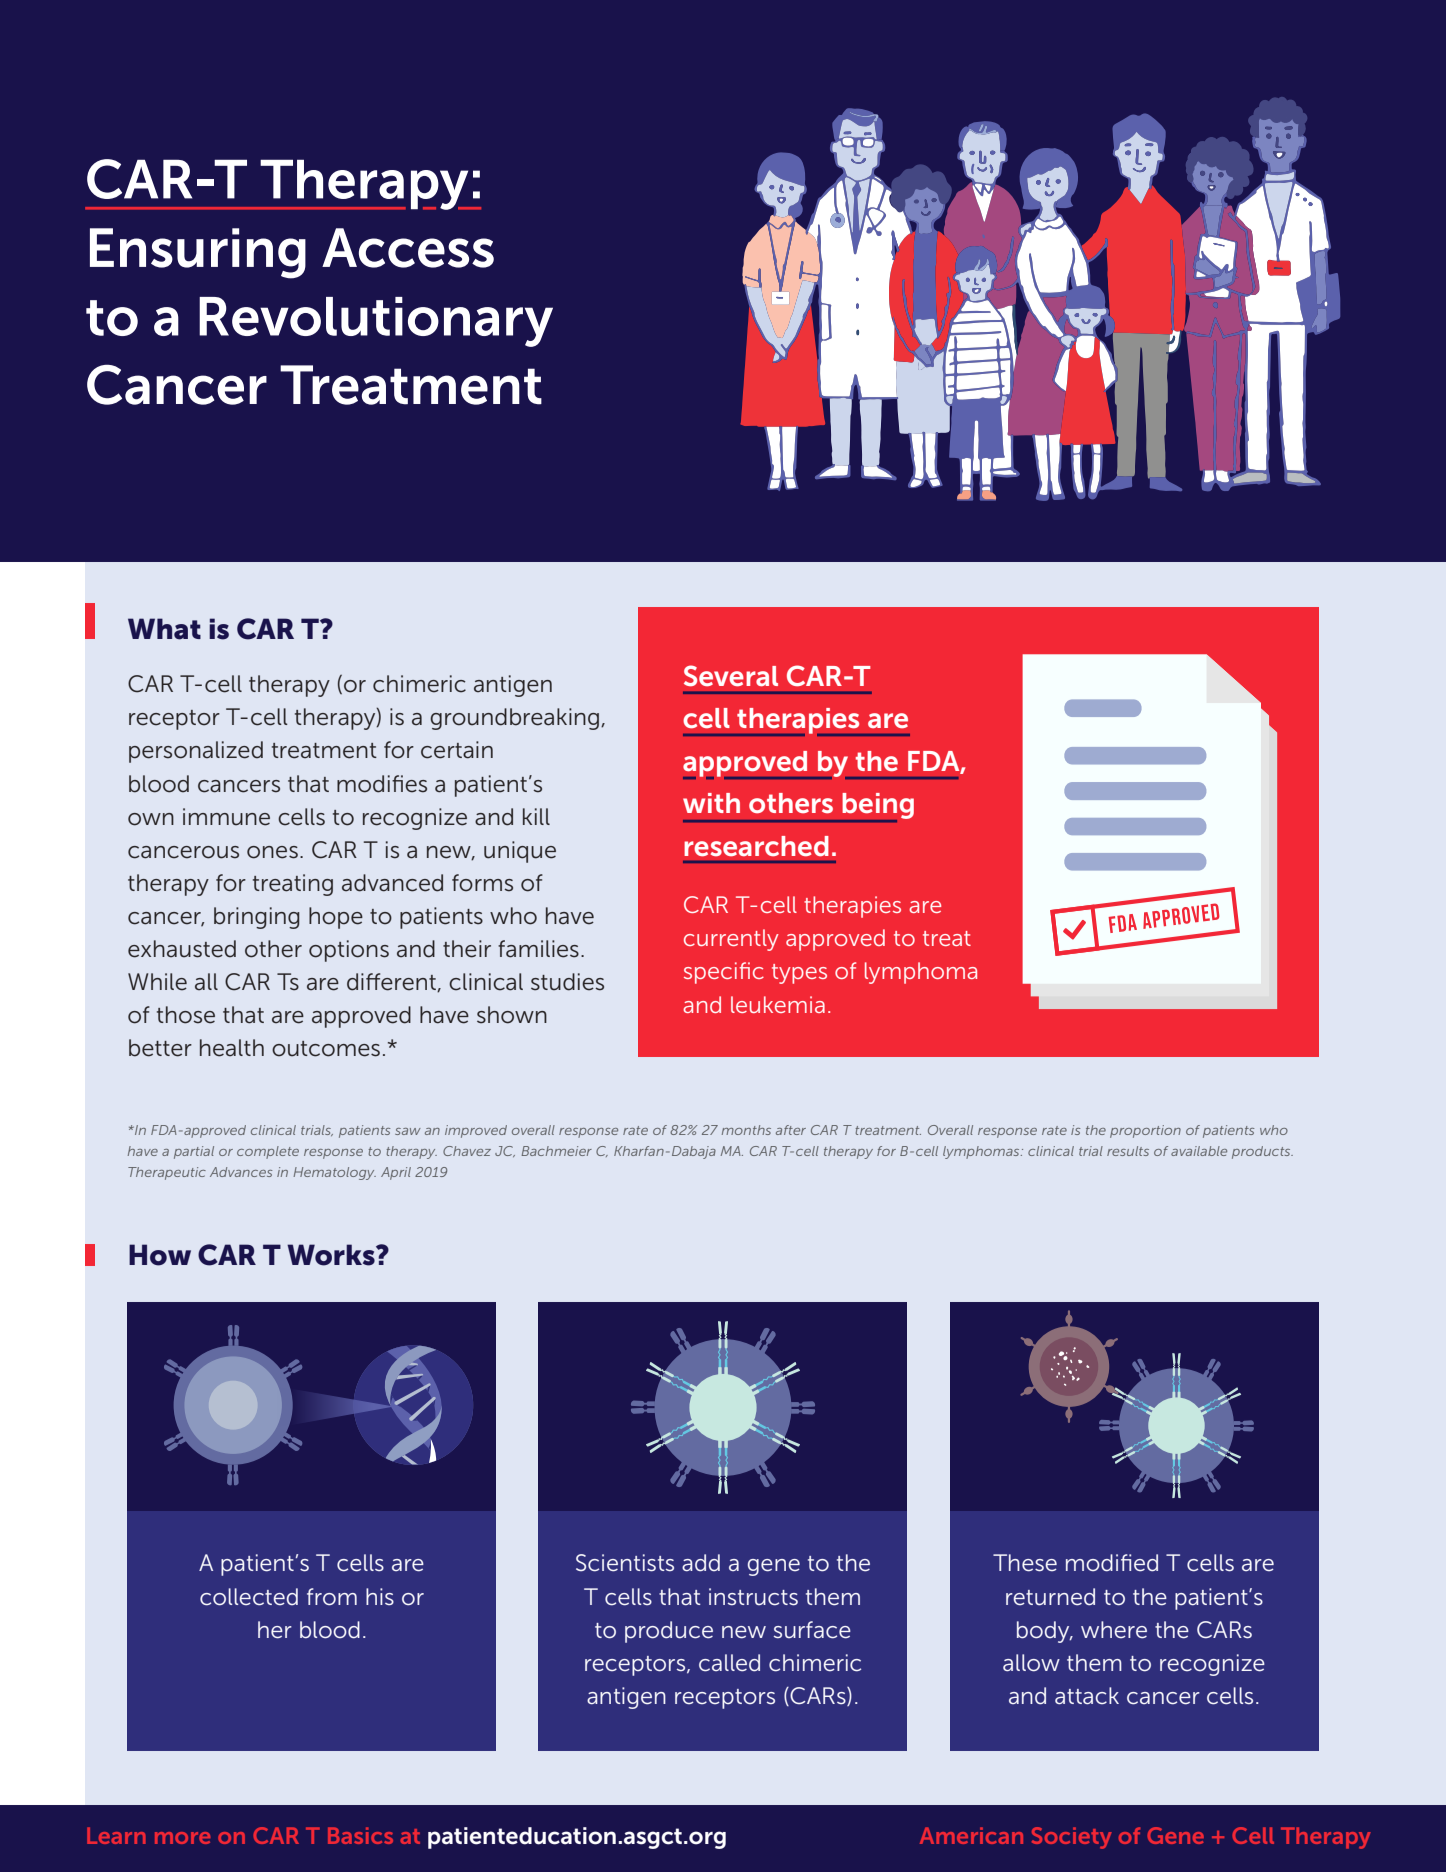 This image has width=1446, height=1872. Describe the element at coordinates (1145, 1131) in the image. I see `proportion` at that location.
